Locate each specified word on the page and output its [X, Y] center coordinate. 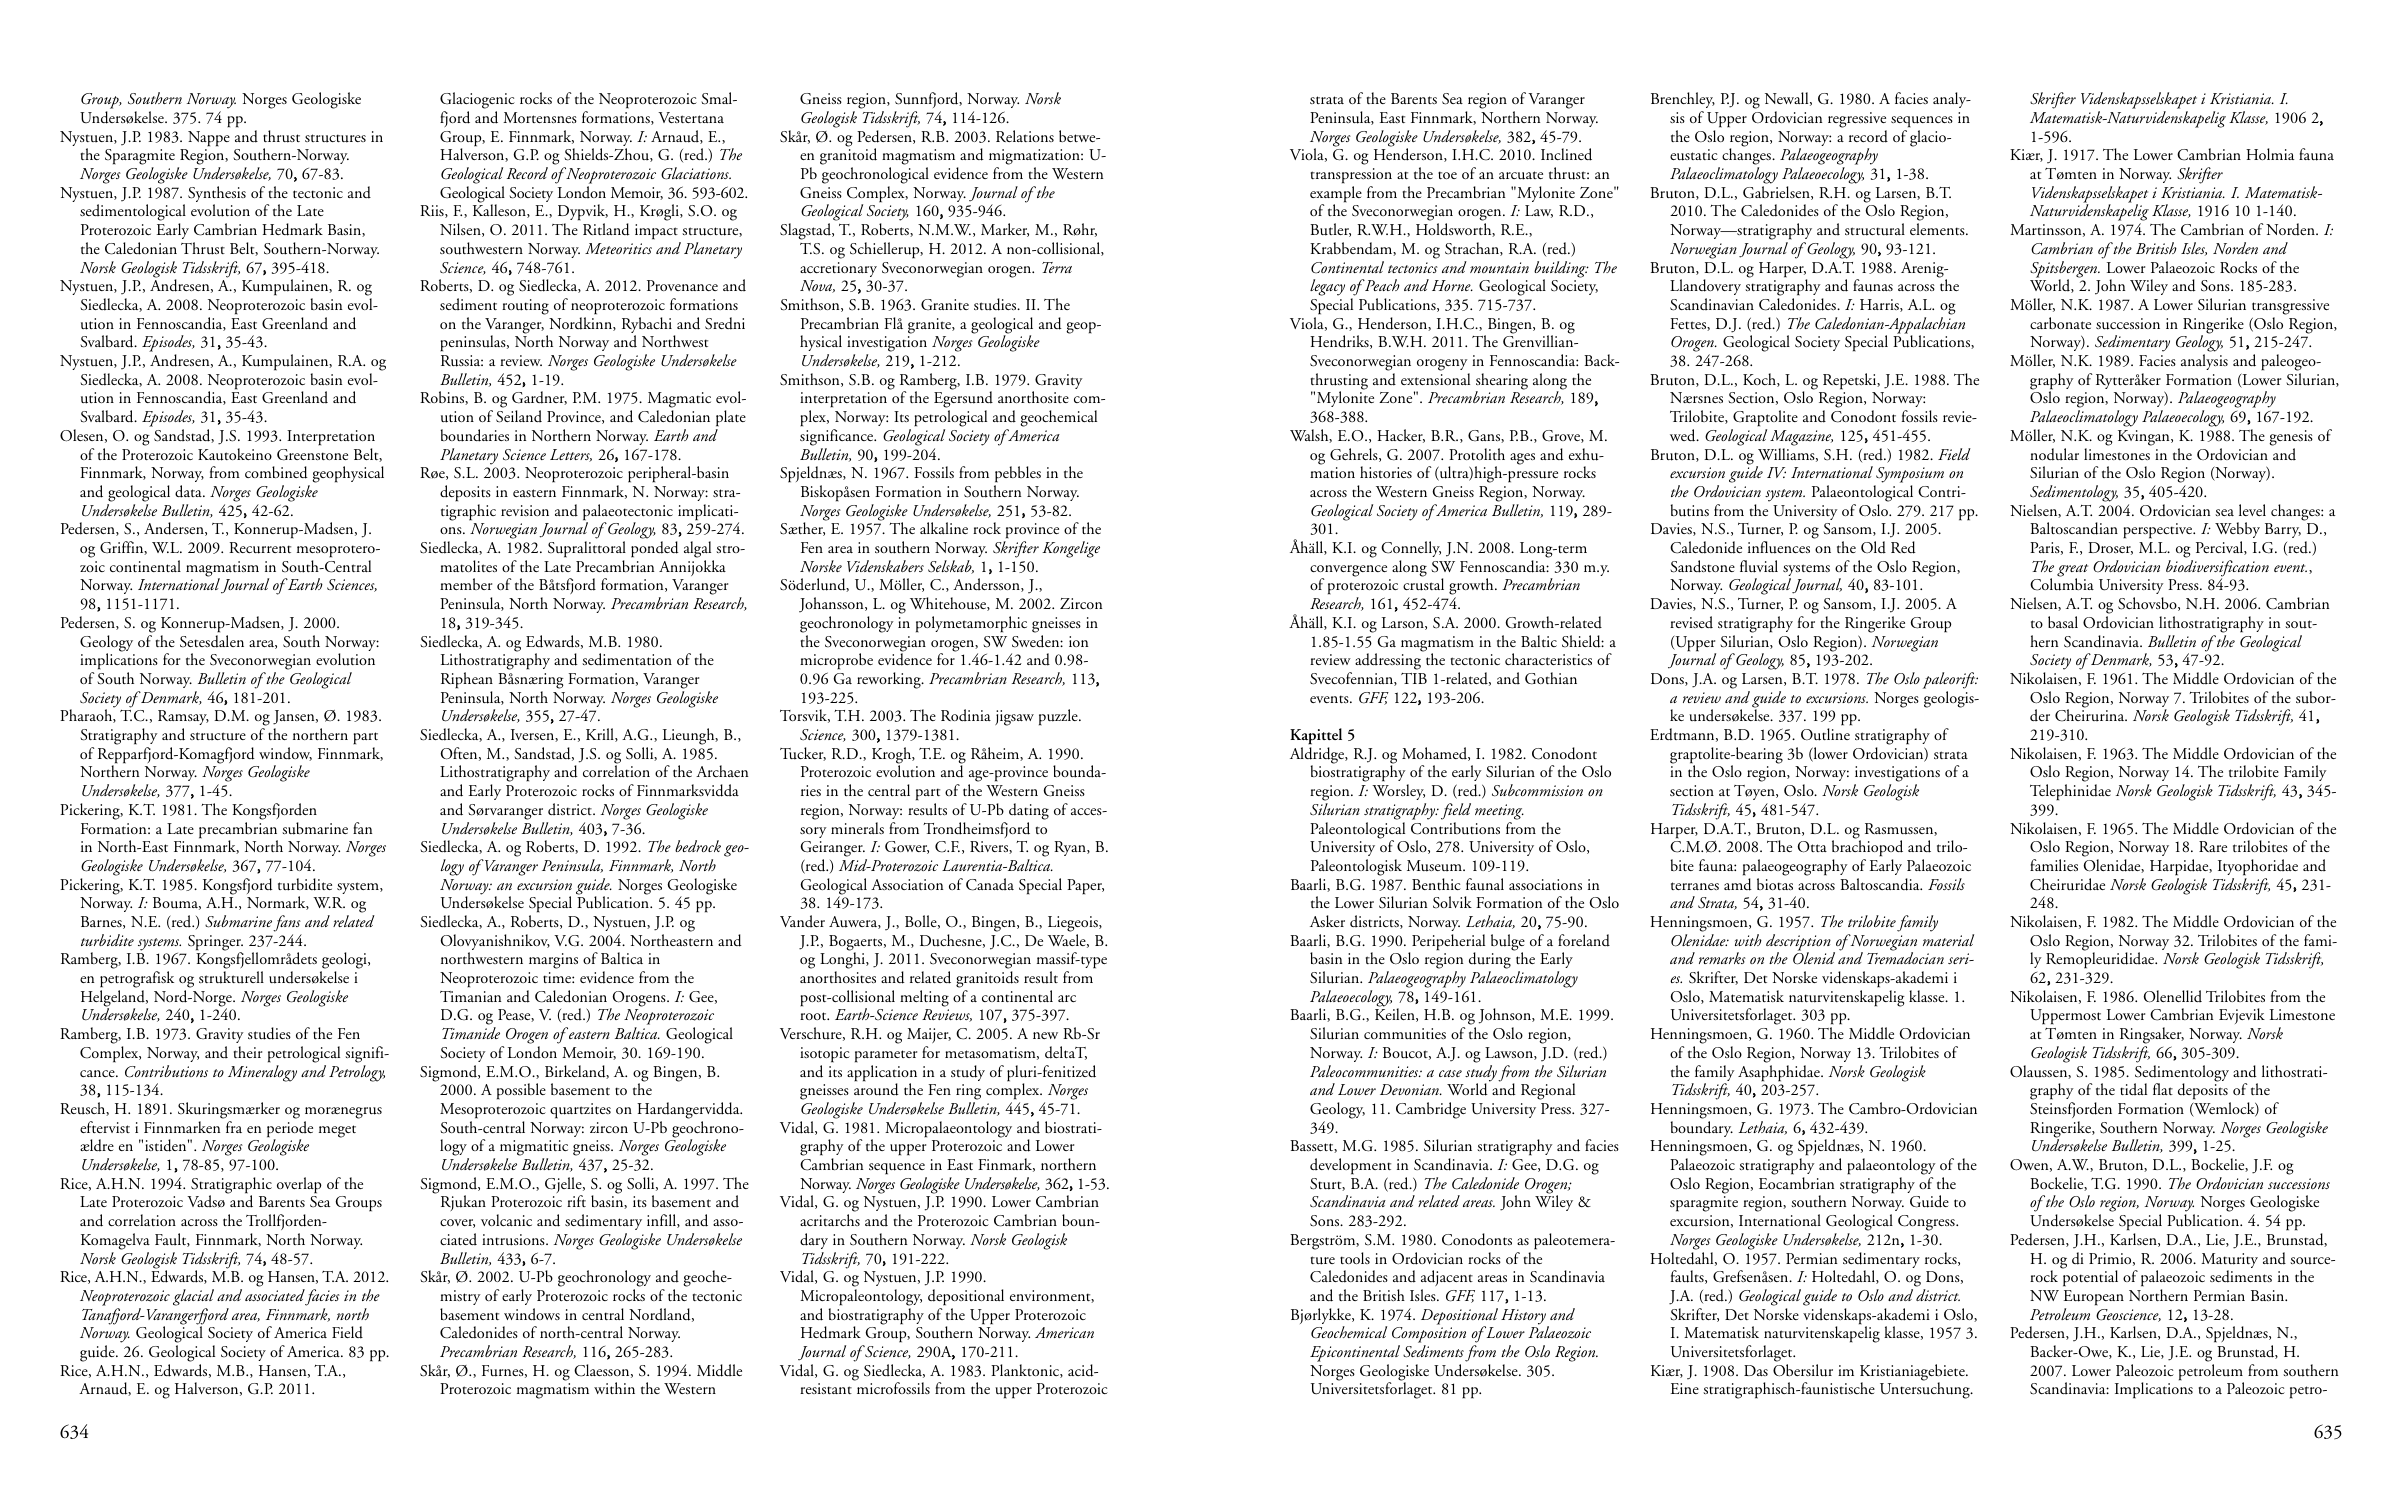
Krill [601, 735]
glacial [193, 1297]
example [1336, 195]
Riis [433, 211]
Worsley [1398, 792]
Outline [1825, 734]
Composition [1429, 1336]
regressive [1857, 120]
